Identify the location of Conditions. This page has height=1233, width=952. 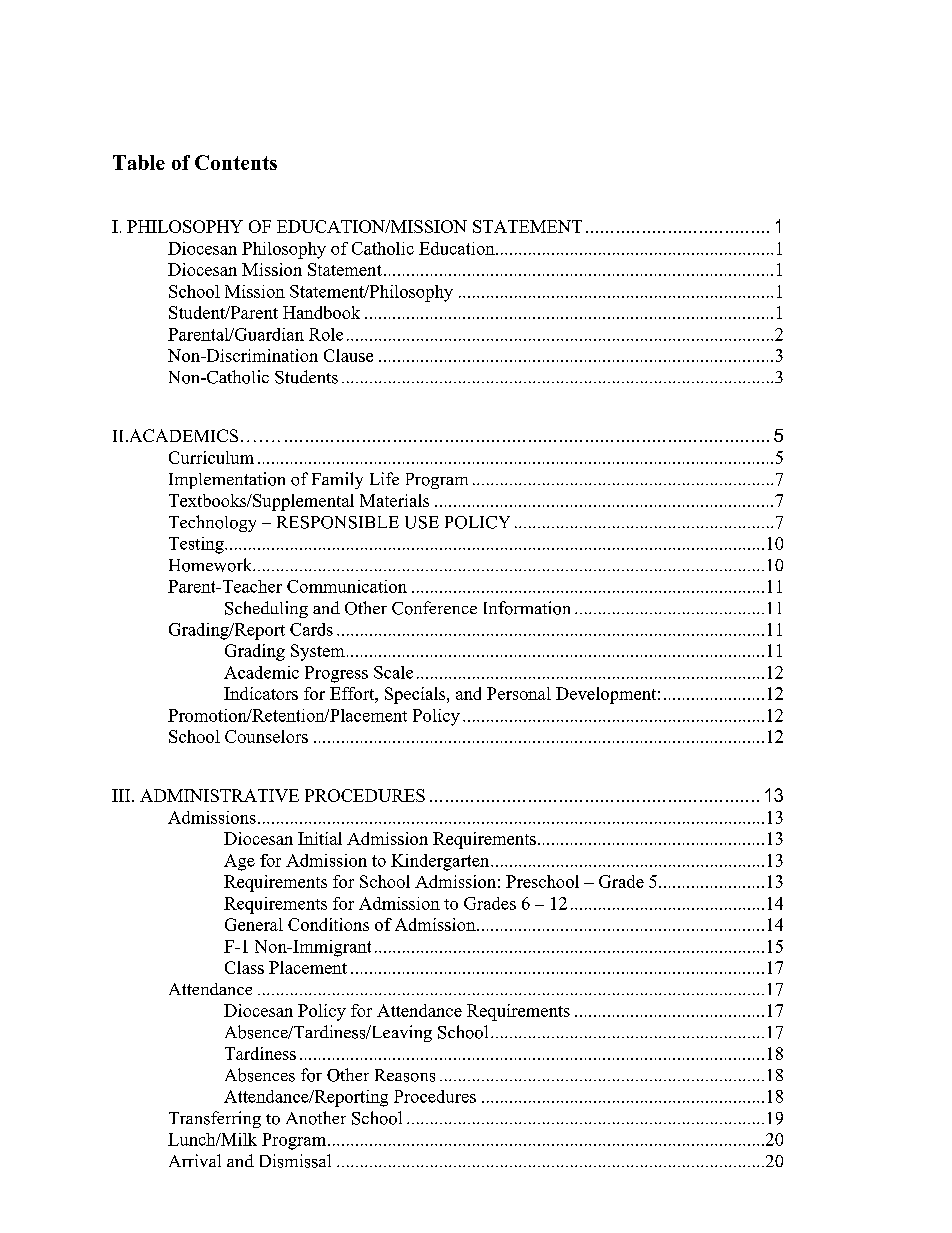
(328, 924).
